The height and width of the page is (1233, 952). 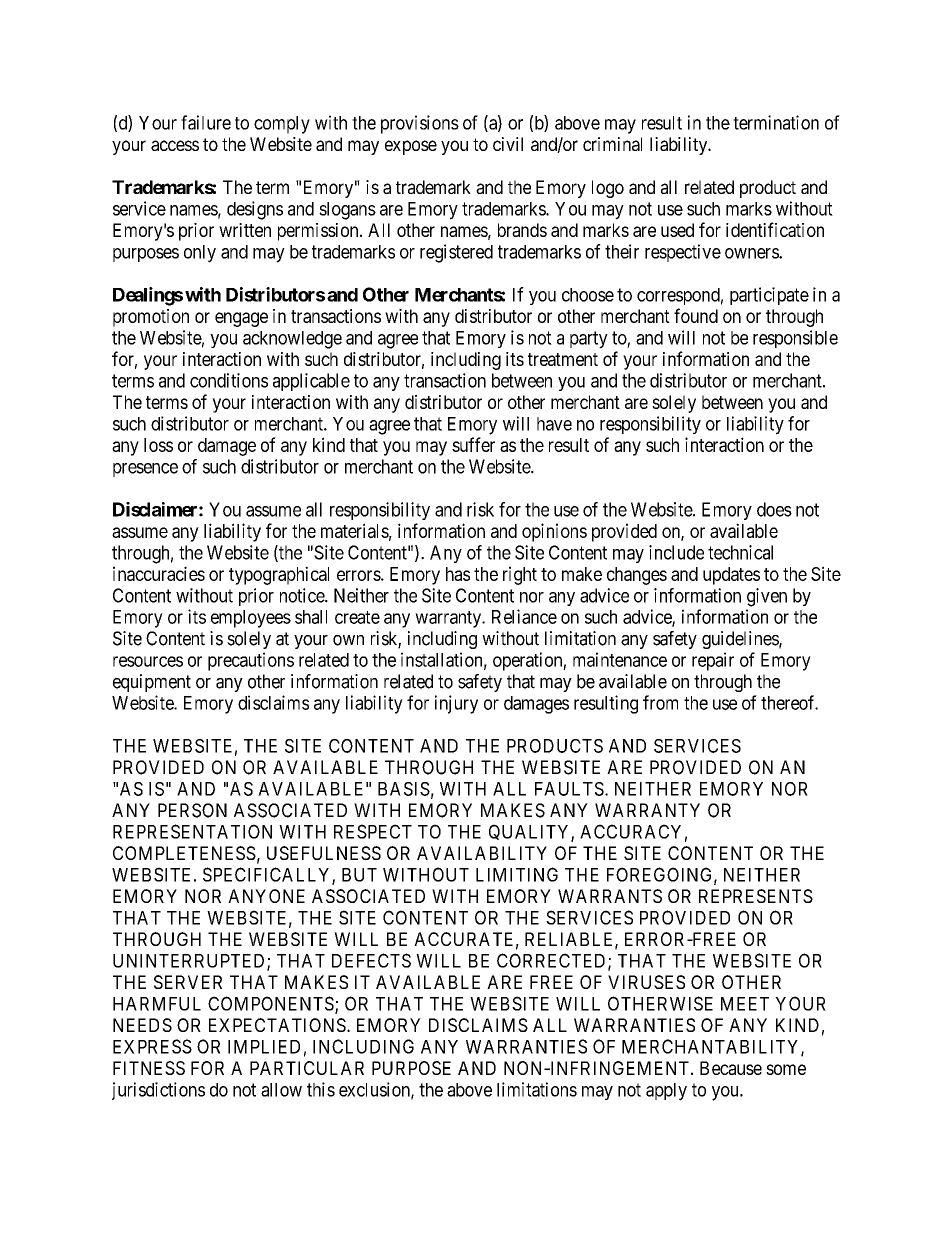 I want to click on ANYONE, so click(x=266, y=896).
